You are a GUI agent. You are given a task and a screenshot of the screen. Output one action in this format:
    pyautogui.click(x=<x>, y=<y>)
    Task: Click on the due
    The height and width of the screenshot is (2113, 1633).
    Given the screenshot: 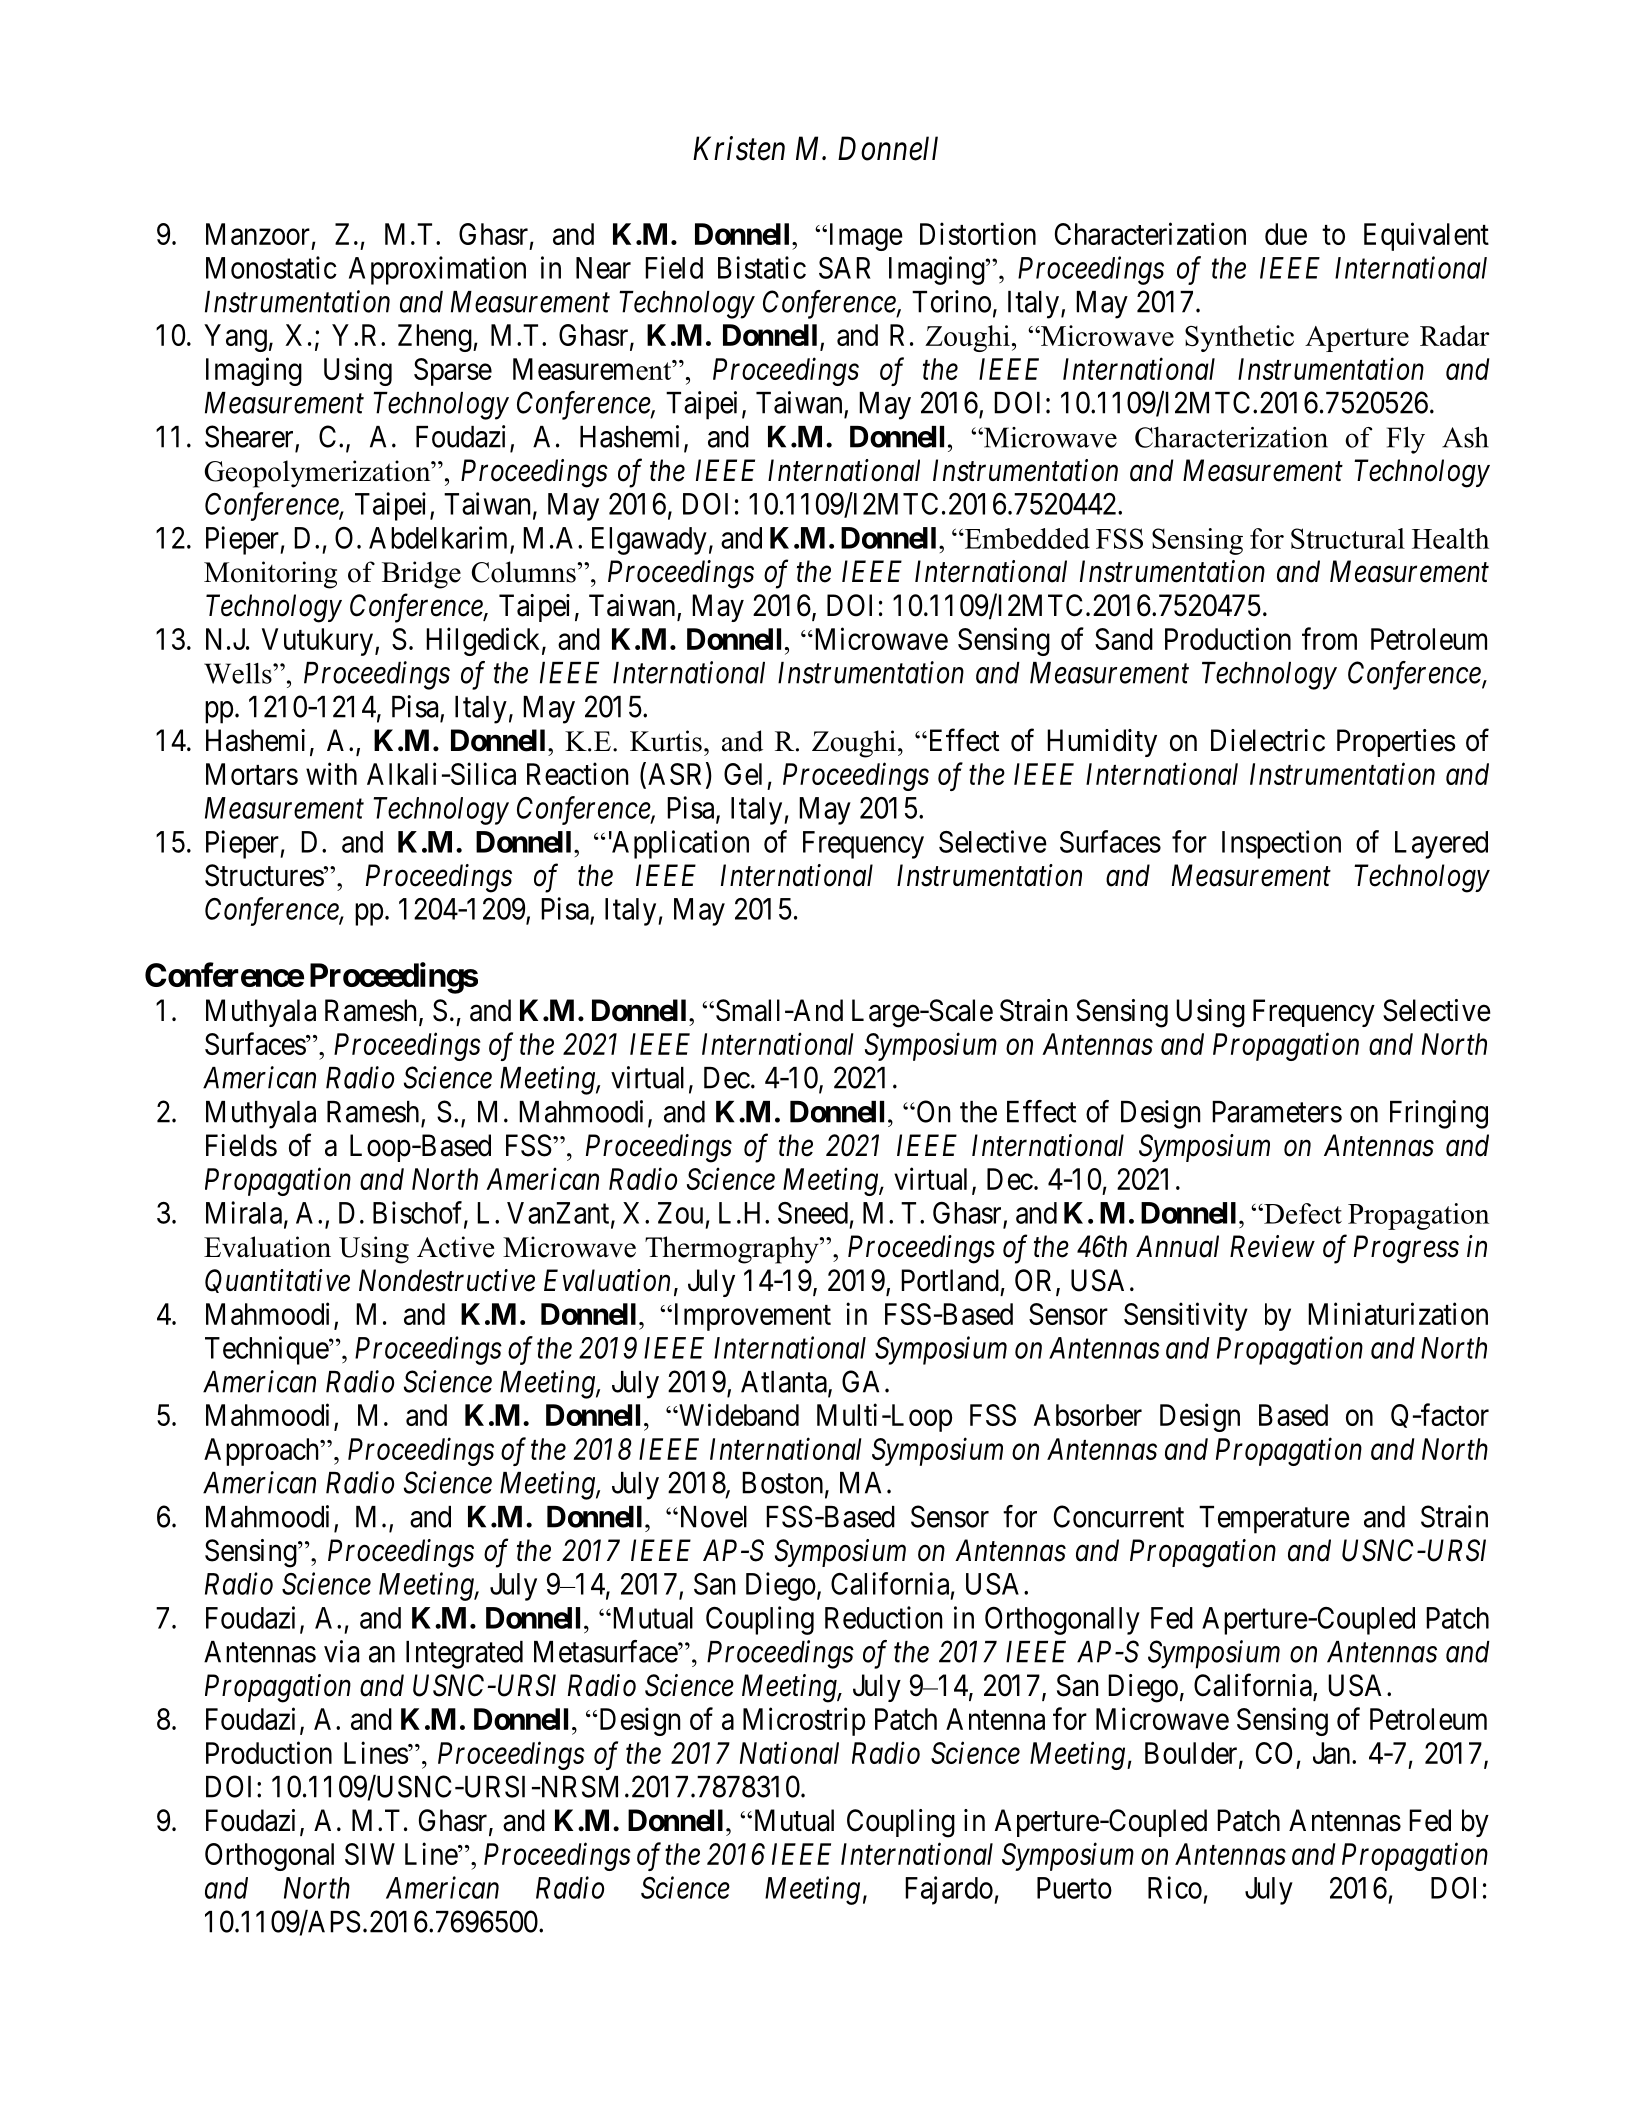 What is the action you would take?
    pyautogui.click(x=1286, y=234)
